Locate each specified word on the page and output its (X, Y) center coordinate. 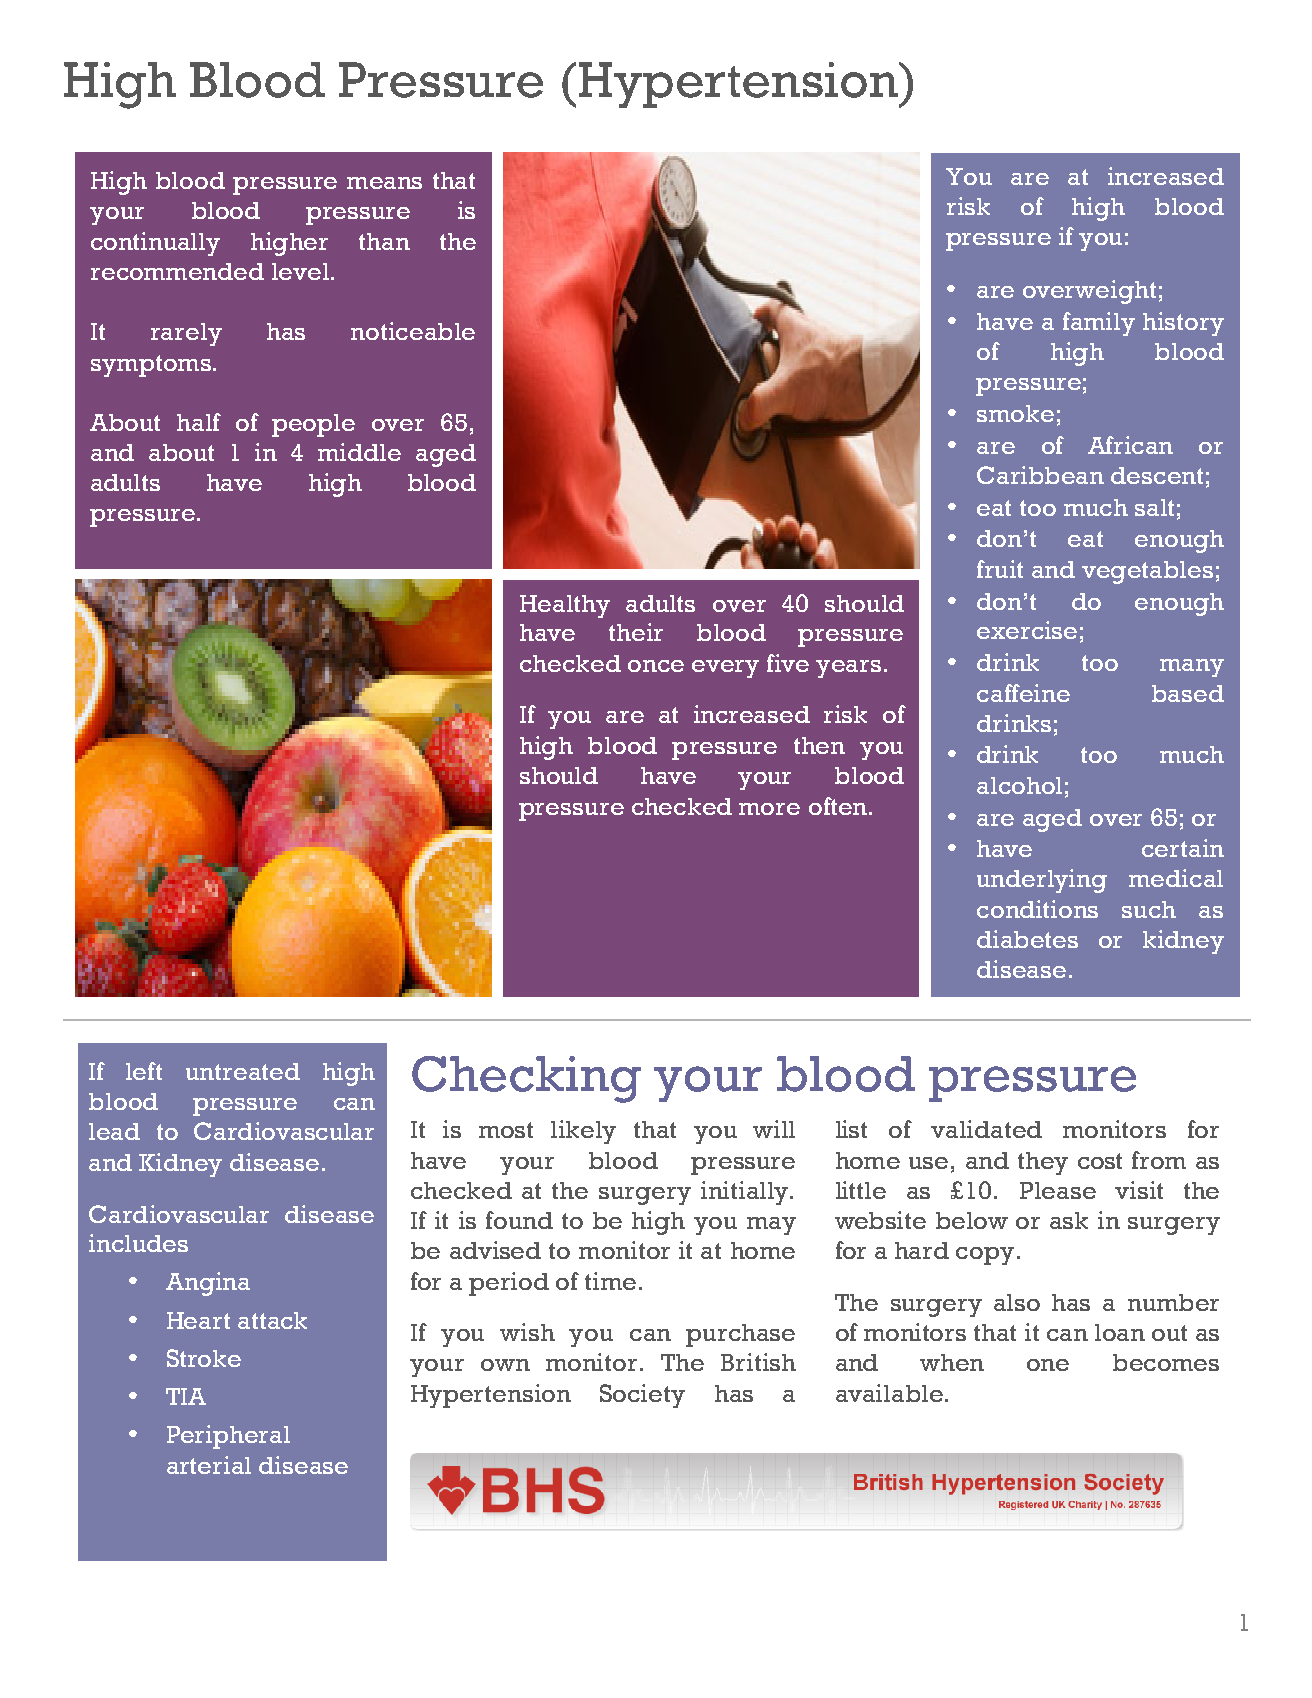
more (769, 809)
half (199, 422)
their (636, 632)
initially (746, 1193)
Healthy (565, 606)
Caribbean (1040, 475)
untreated (243, 1071)
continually (155, 244)
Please (1058, 1190)
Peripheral (228, 1437)
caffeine (1023, 693)
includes (138, 1243)
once (656, 666)
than (384, 241)
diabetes (1027, 939)
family (1099, 324)
